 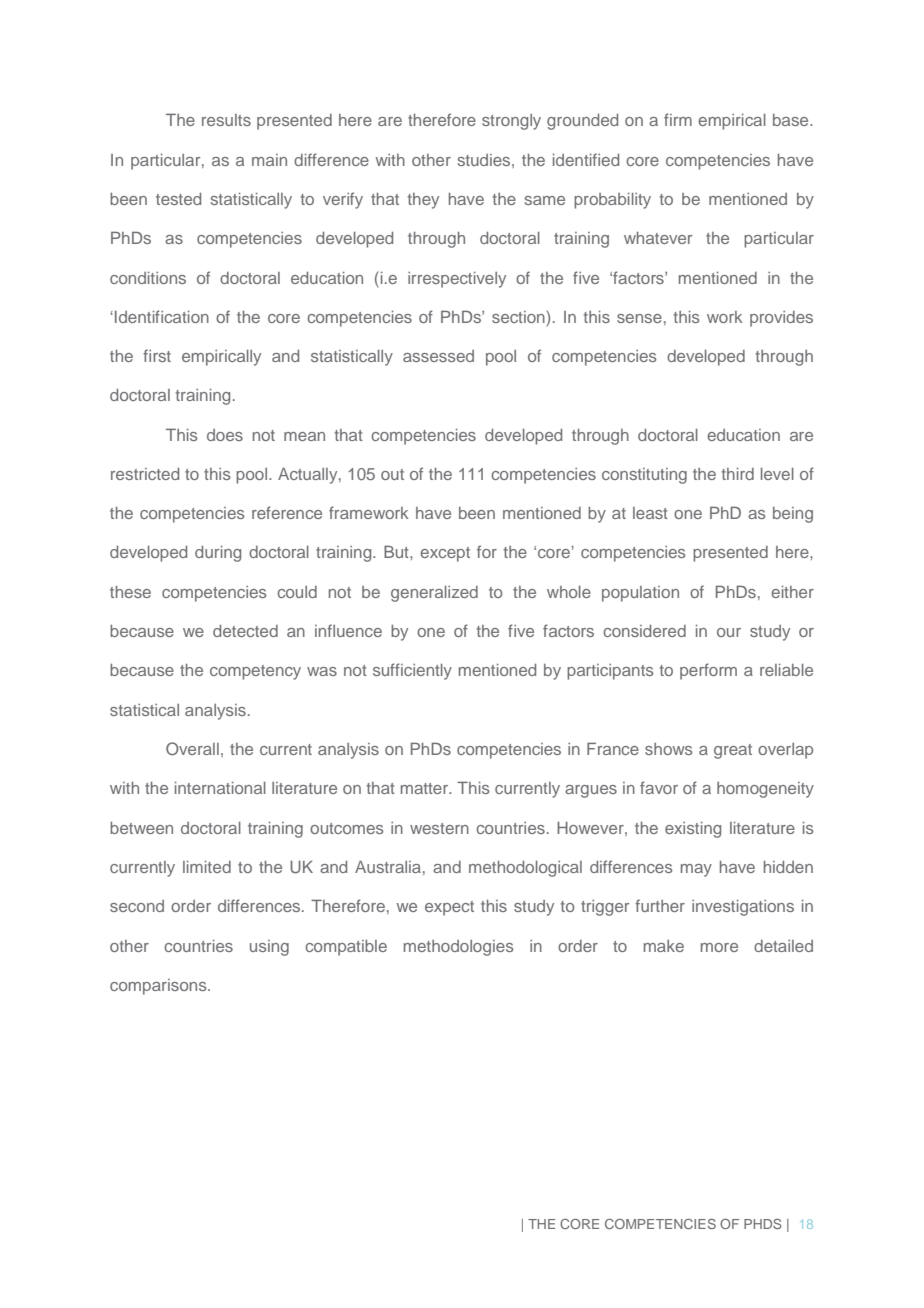 I want to click on methodologies, so click(x=458, y=948).
